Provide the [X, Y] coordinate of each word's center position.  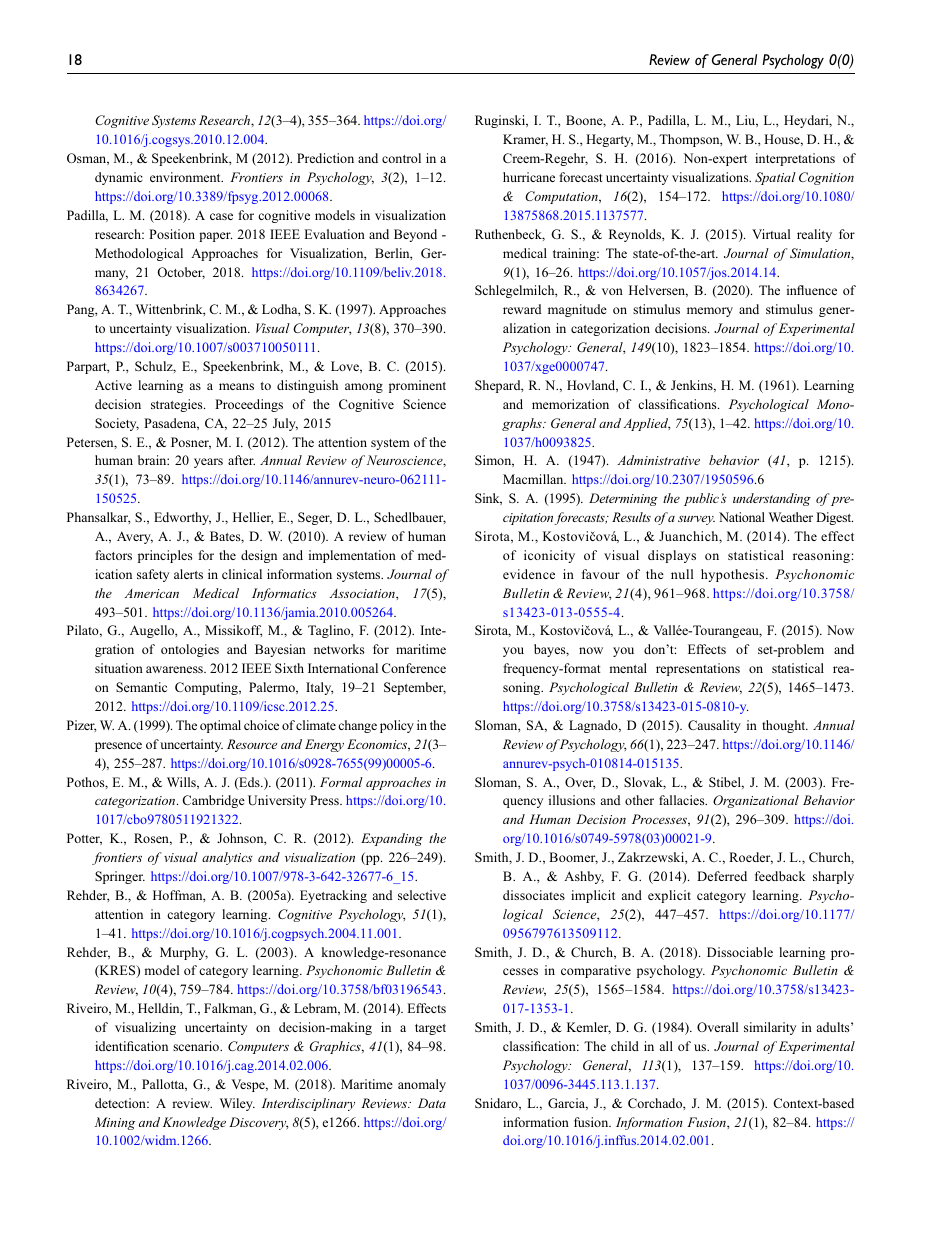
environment [186, 177]
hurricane [529, 177]
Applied [646, 424]
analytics [227, 858]
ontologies [190, 650]
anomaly [422, 1085]
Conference [414, 668]
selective [422, 895]
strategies [178, 405]
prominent [417, 386]
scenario [197, 1046]
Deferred [722, 876]
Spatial [775, 178]
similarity [770, 1028]
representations [698, 669]
